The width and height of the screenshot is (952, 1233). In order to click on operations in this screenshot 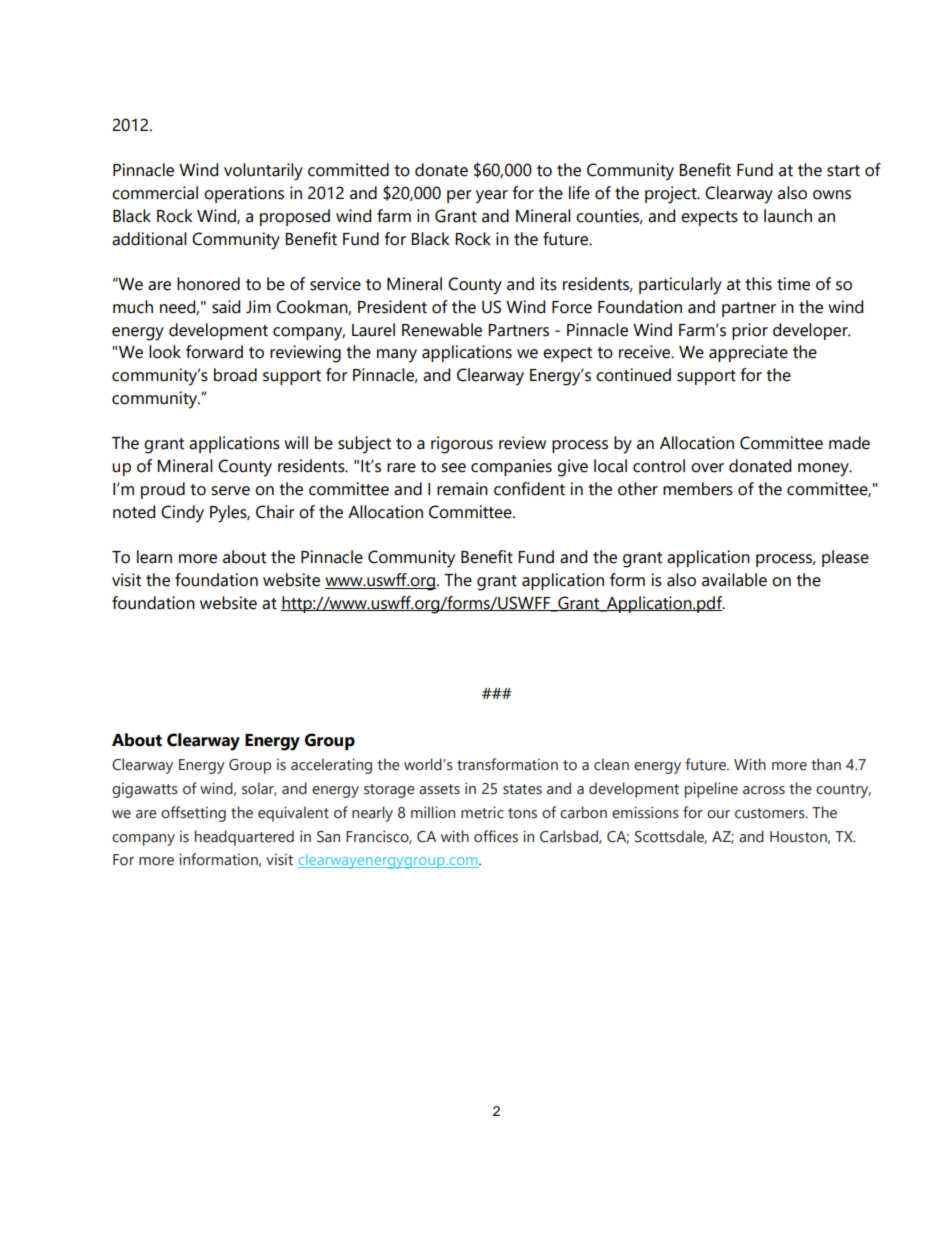, I will do `click(244, 194)`.
